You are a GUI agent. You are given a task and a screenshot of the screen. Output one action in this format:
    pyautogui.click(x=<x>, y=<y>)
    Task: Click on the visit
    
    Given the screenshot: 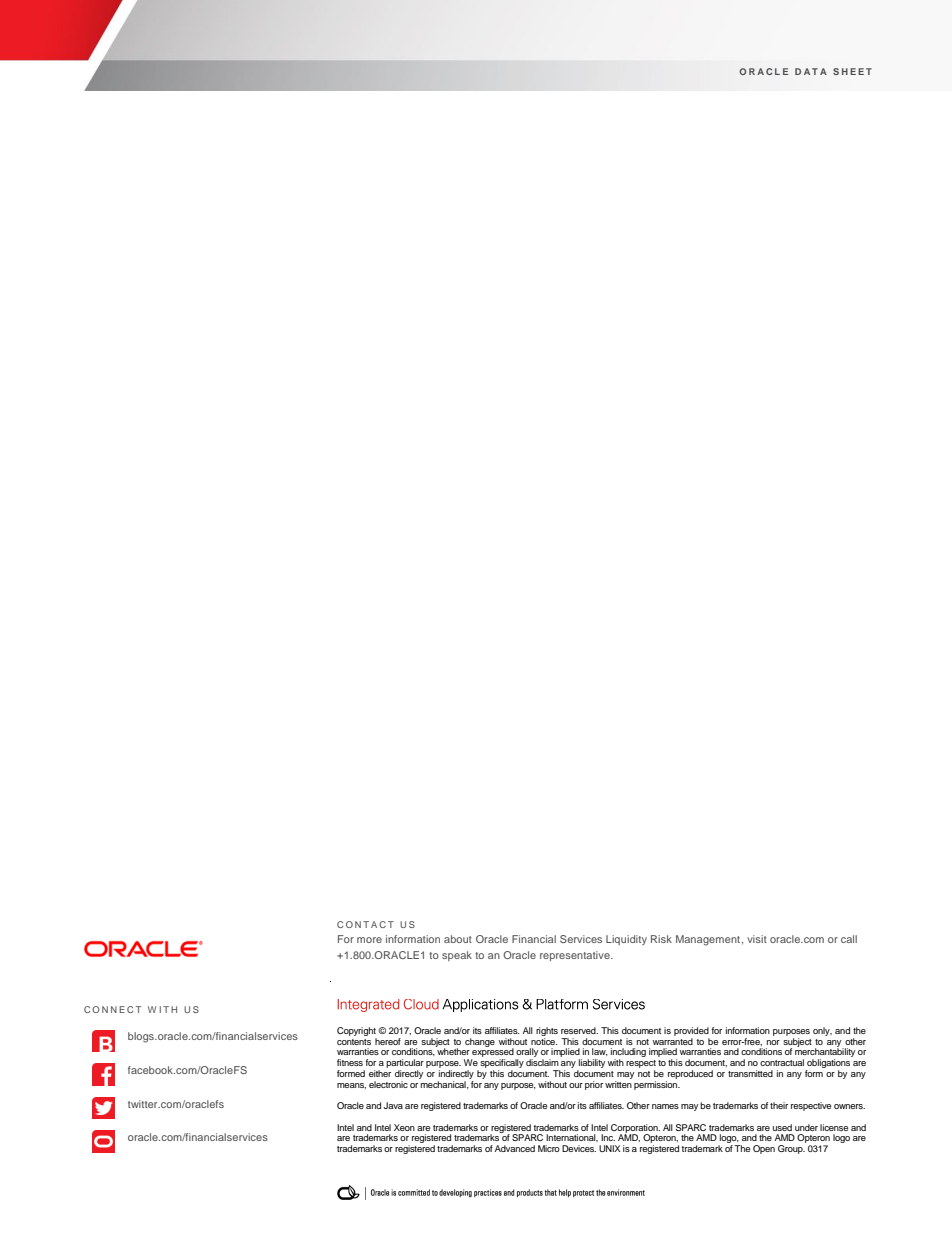 What is the action you would take?
    pyautogui.click(x=757, y=939)
